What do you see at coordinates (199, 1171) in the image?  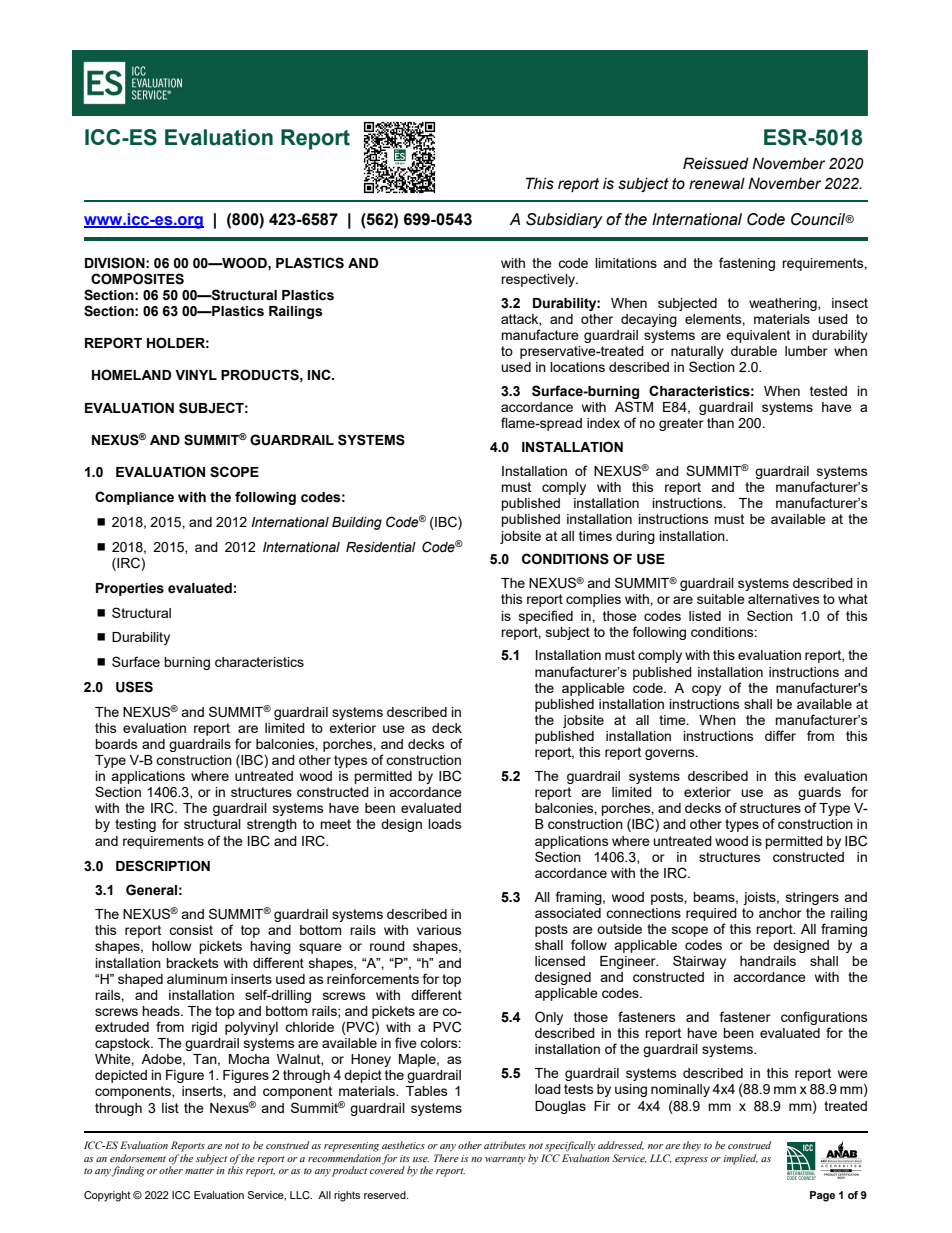 I see `matter` at bounding box center [199, 1171].
